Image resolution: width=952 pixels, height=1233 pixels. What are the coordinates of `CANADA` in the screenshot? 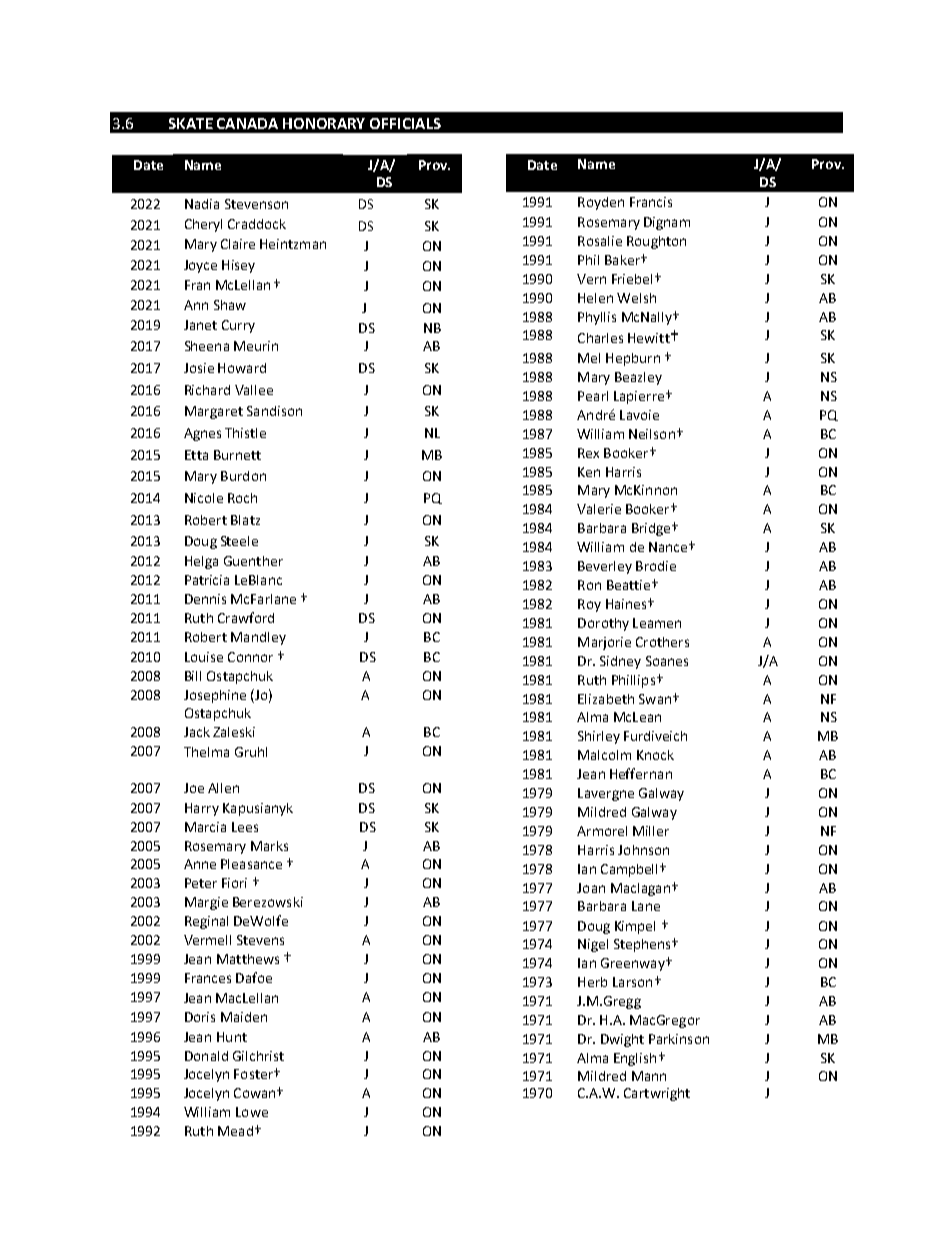 It's located at (247, 123).
